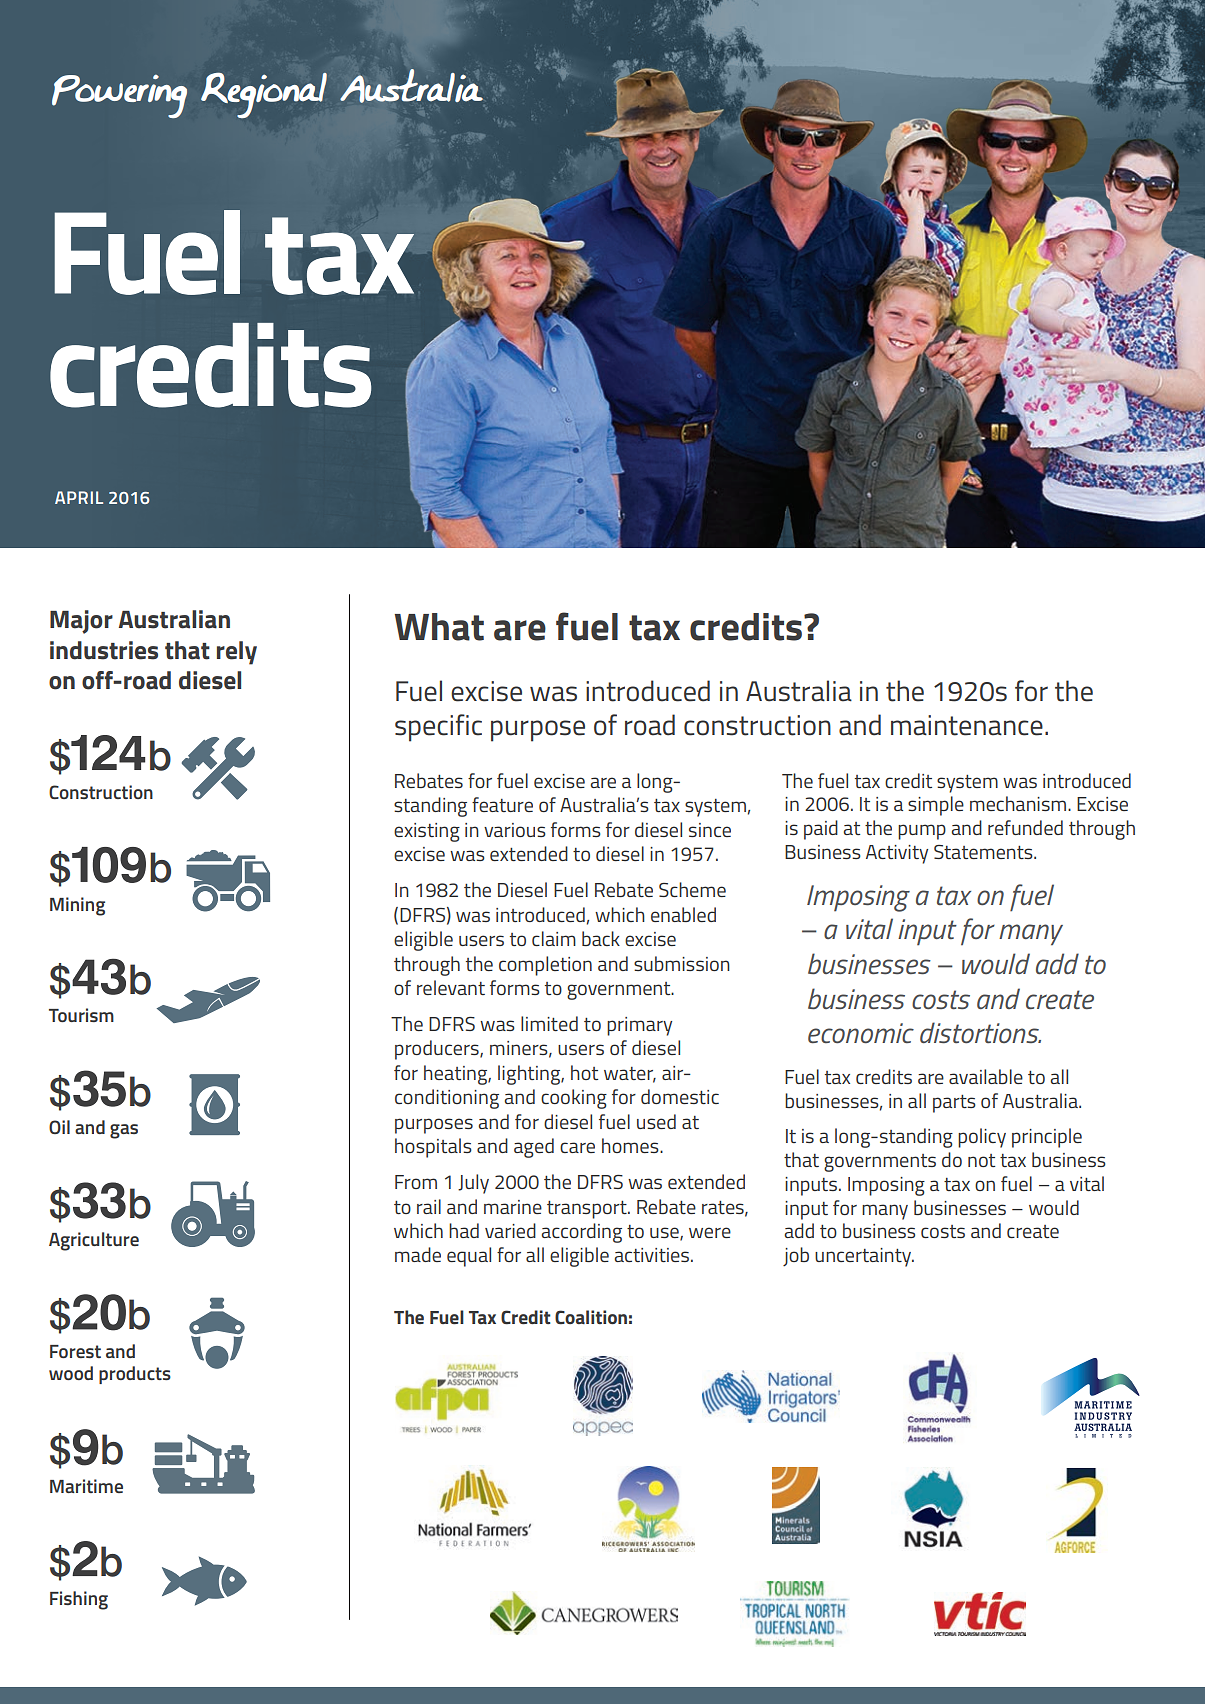 The width and height of the document is (1205, 1704). What do you see at coordinates (264, 95) in the document?
I see `Regional` at bounding box center [264, 95].
